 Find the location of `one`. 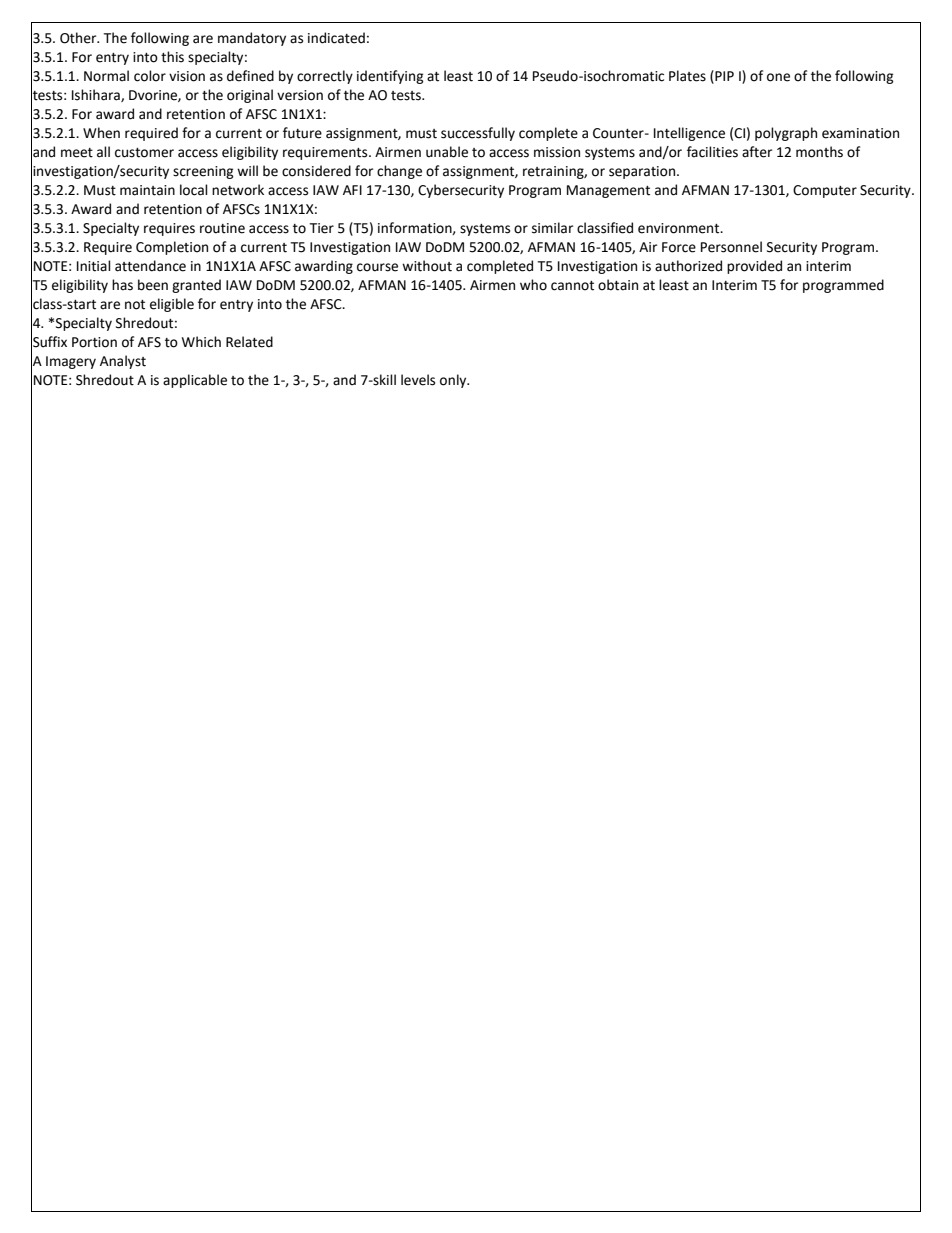

one is located at coordinates (778, 77).
